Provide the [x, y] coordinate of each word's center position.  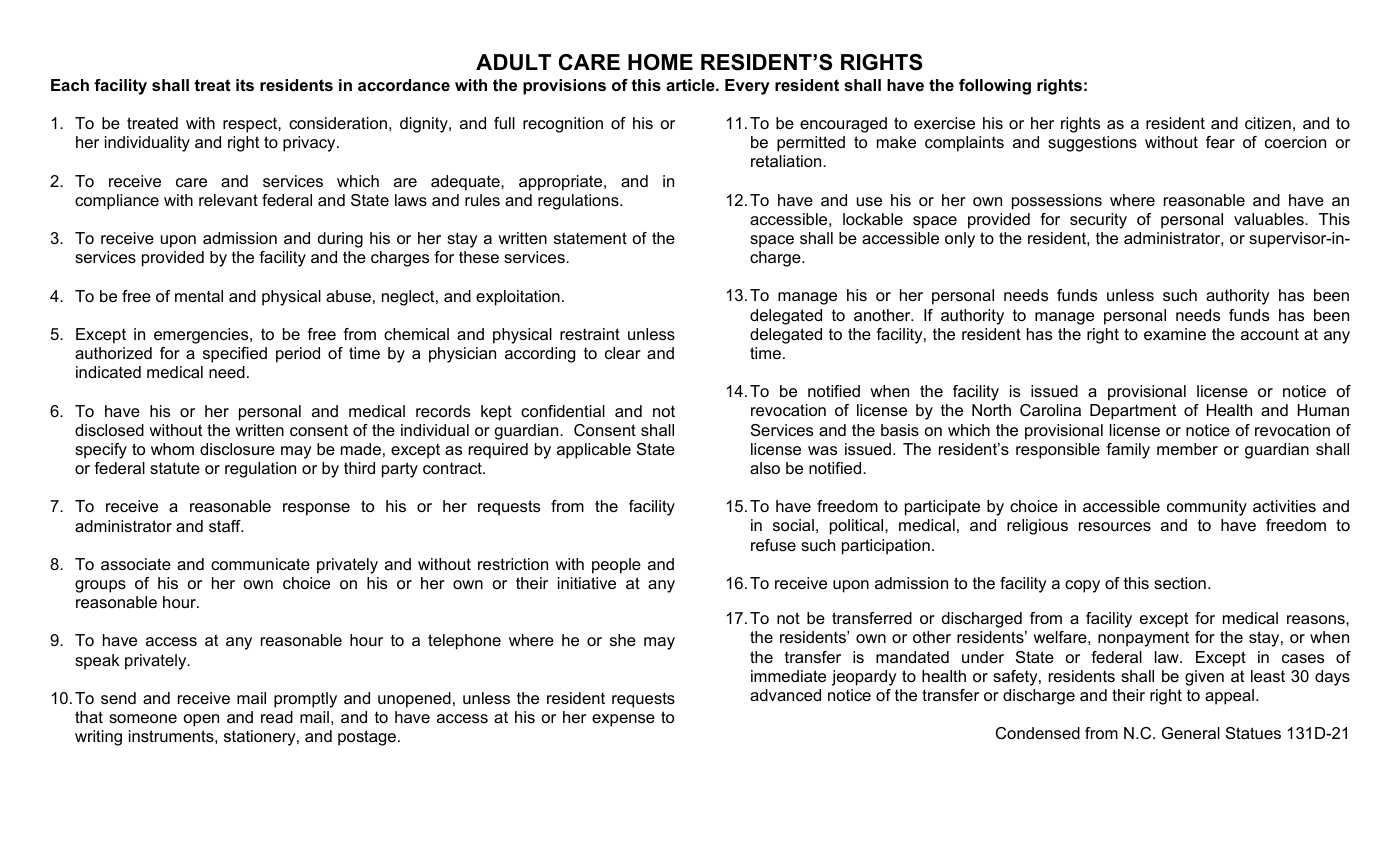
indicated [108, 372]
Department [1133, 412]
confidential [563, 411]
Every [747, 87]
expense [623, 720]
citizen [1268, 123]
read [277, 717]
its [245, 85]
